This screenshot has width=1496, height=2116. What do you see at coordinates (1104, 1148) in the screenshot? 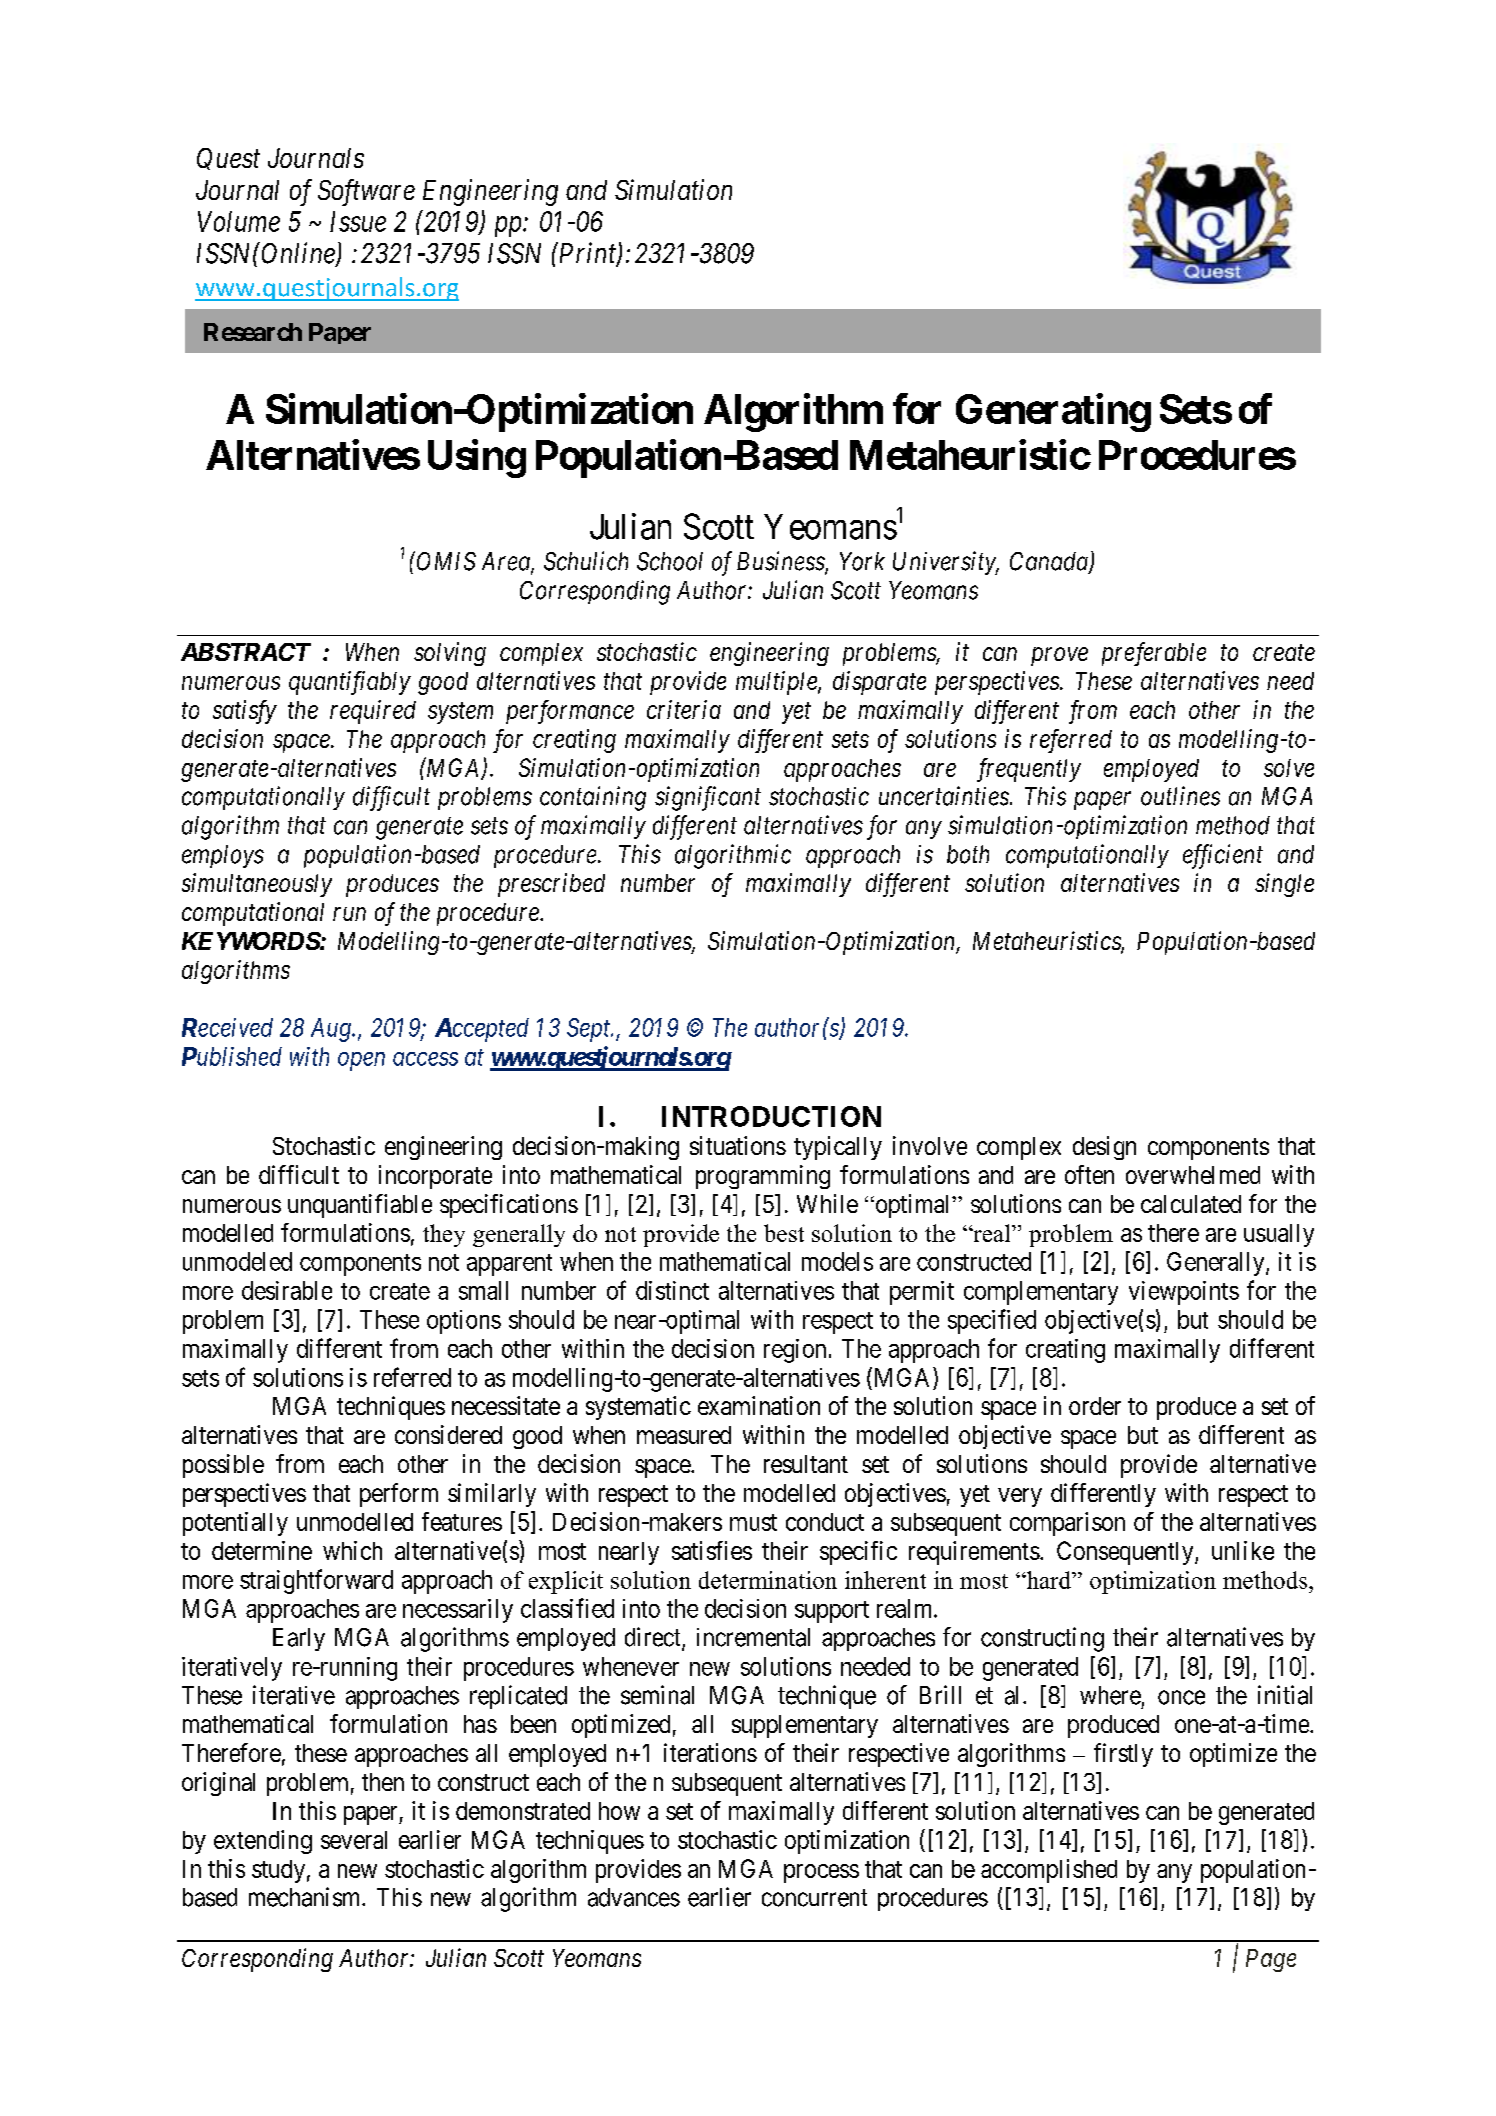
I see `design` at bounding box center [1104, 1148].
